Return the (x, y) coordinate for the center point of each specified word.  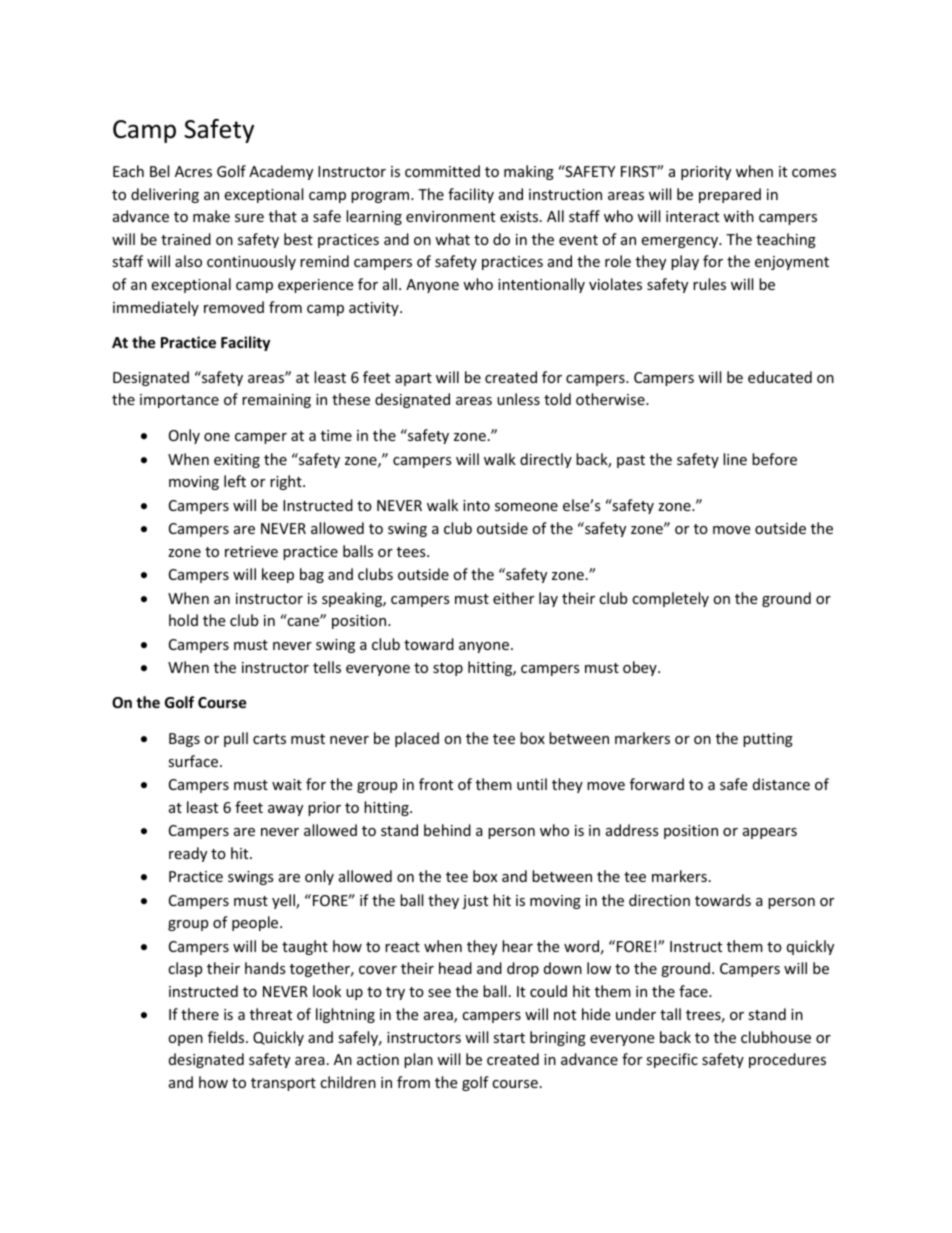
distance (781, 784)
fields (227, 1037)
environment (450, 216)
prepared (730, 195)
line (735, 459)
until (532, 784)
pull (236, 739)
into (476, 505)
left (235, 481)
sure (249, 218)
